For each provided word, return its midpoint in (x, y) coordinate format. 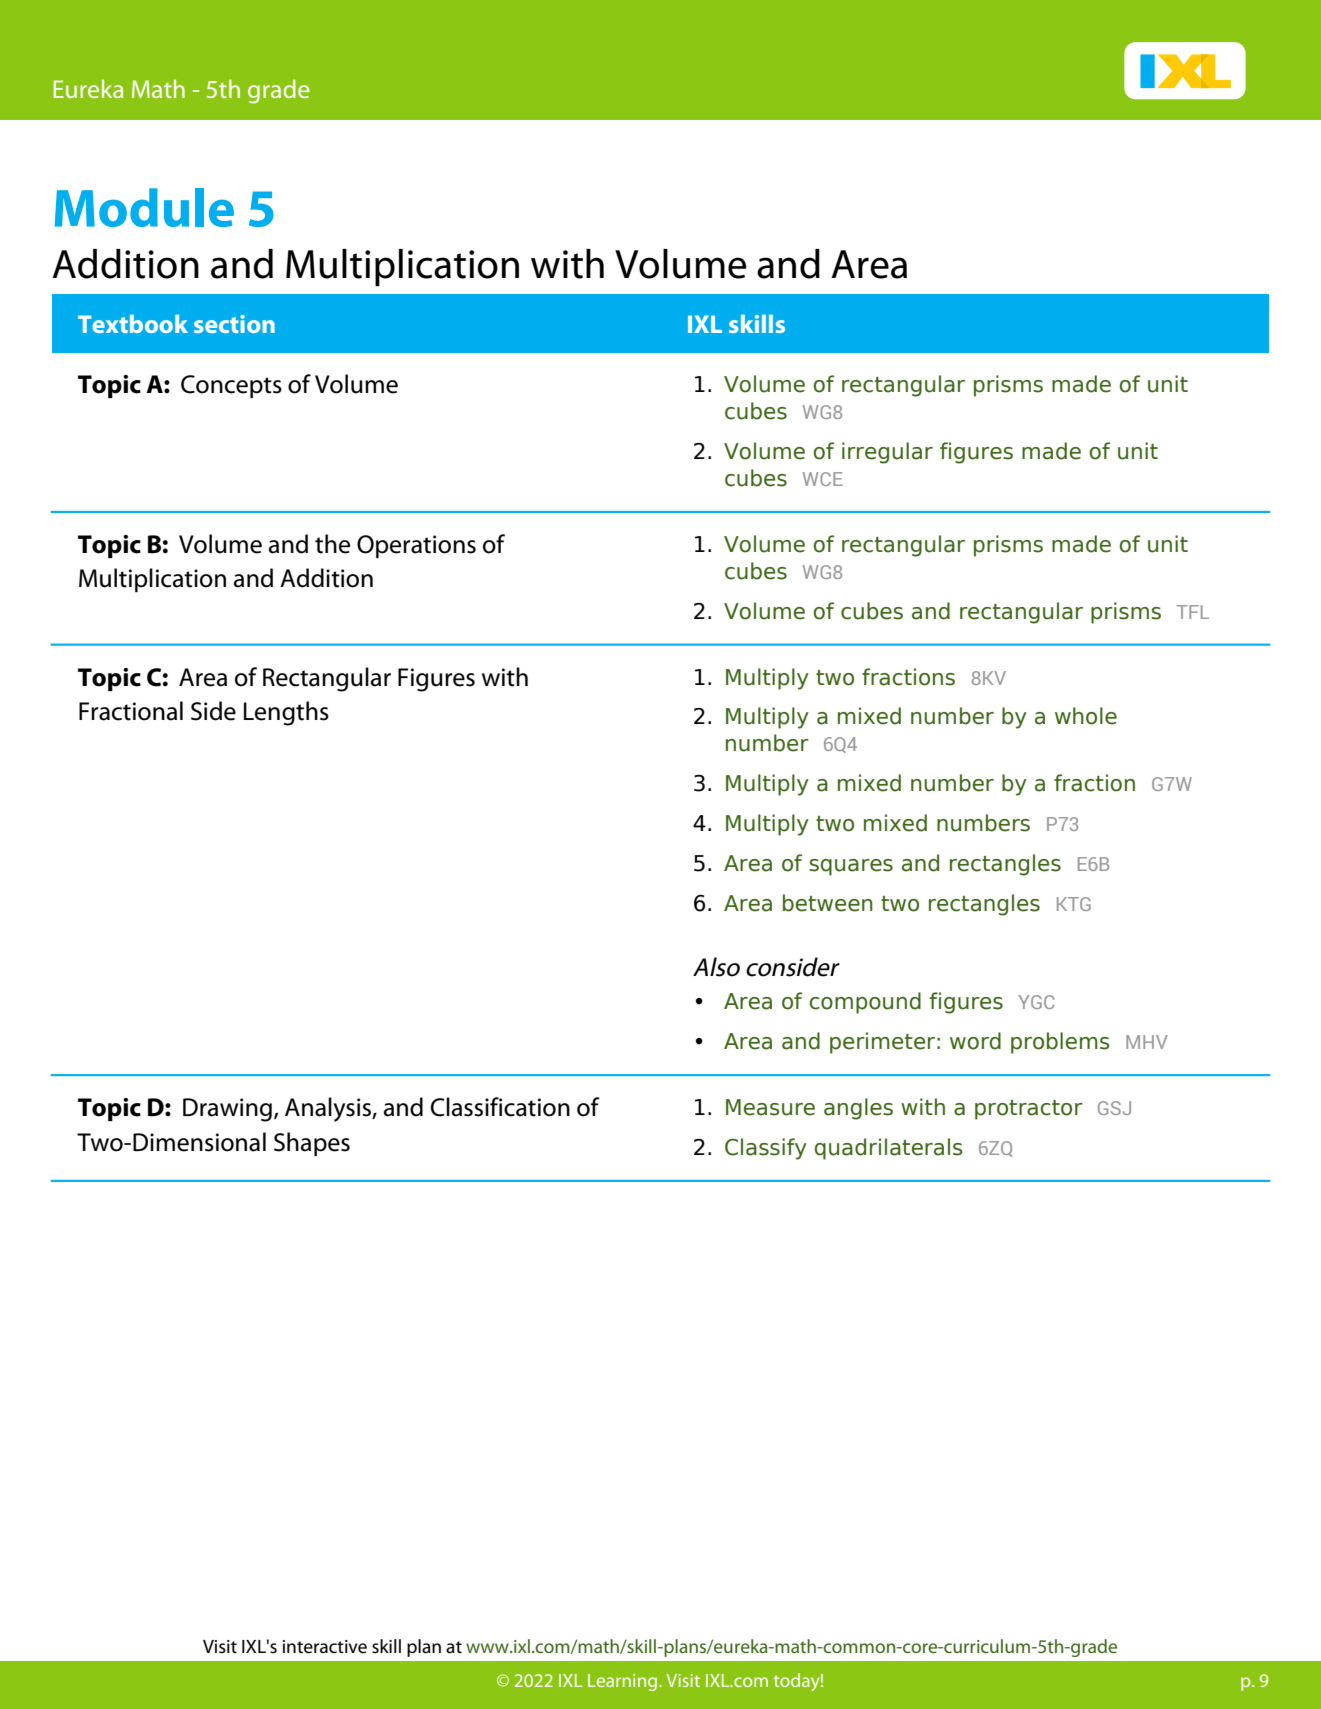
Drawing (227, 1110)
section (234, 324)
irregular (887, 453)
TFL (1193, 612)
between (828, 903)
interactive (325, 1647)
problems (1060, 1043)
